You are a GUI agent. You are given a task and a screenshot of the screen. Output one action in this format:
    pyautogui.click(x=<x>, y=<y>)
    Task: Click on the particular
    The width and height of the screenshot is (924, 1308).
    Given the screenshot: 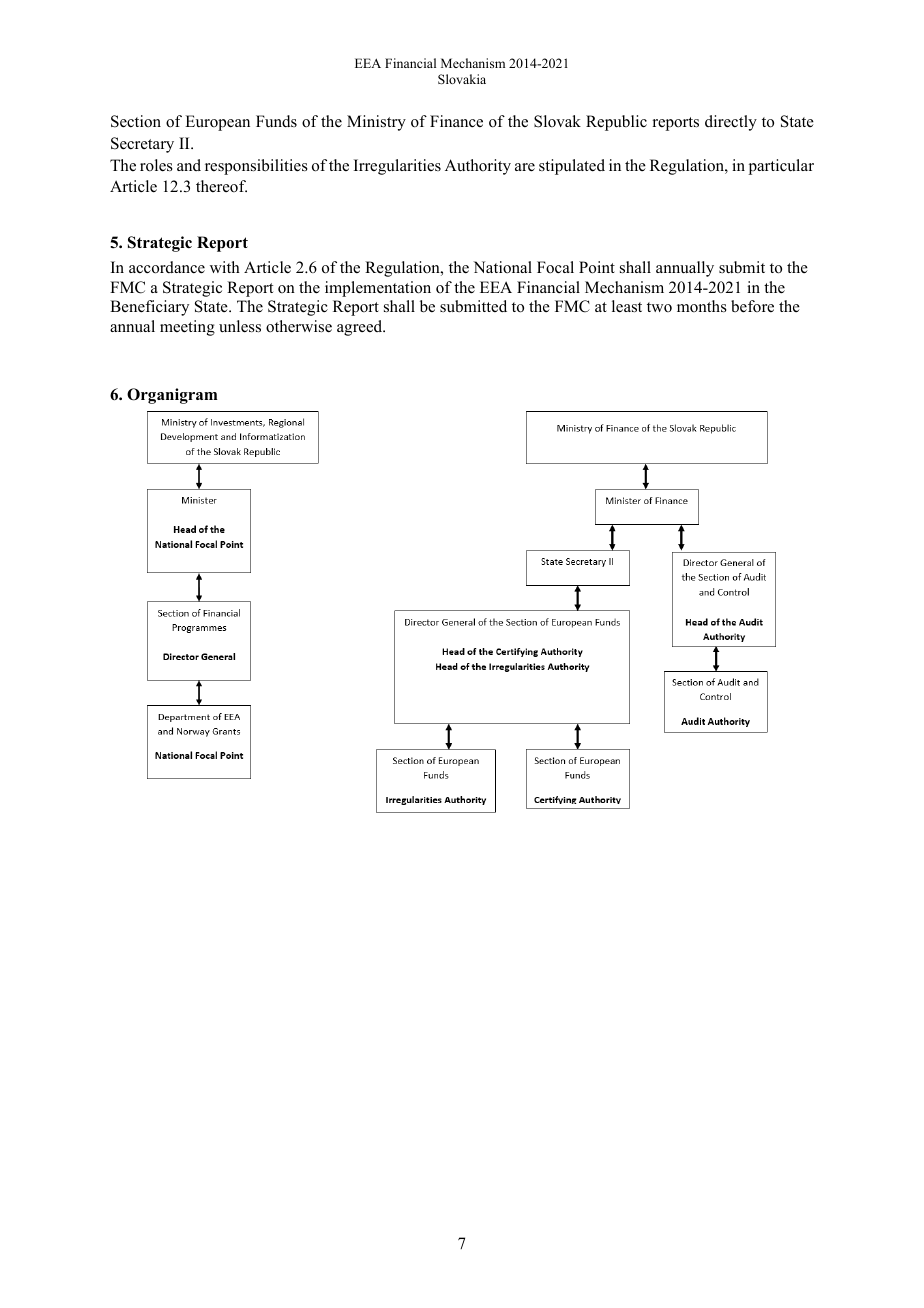 What is the action you would take?
    pyautogui.click(x=781, y=167)
